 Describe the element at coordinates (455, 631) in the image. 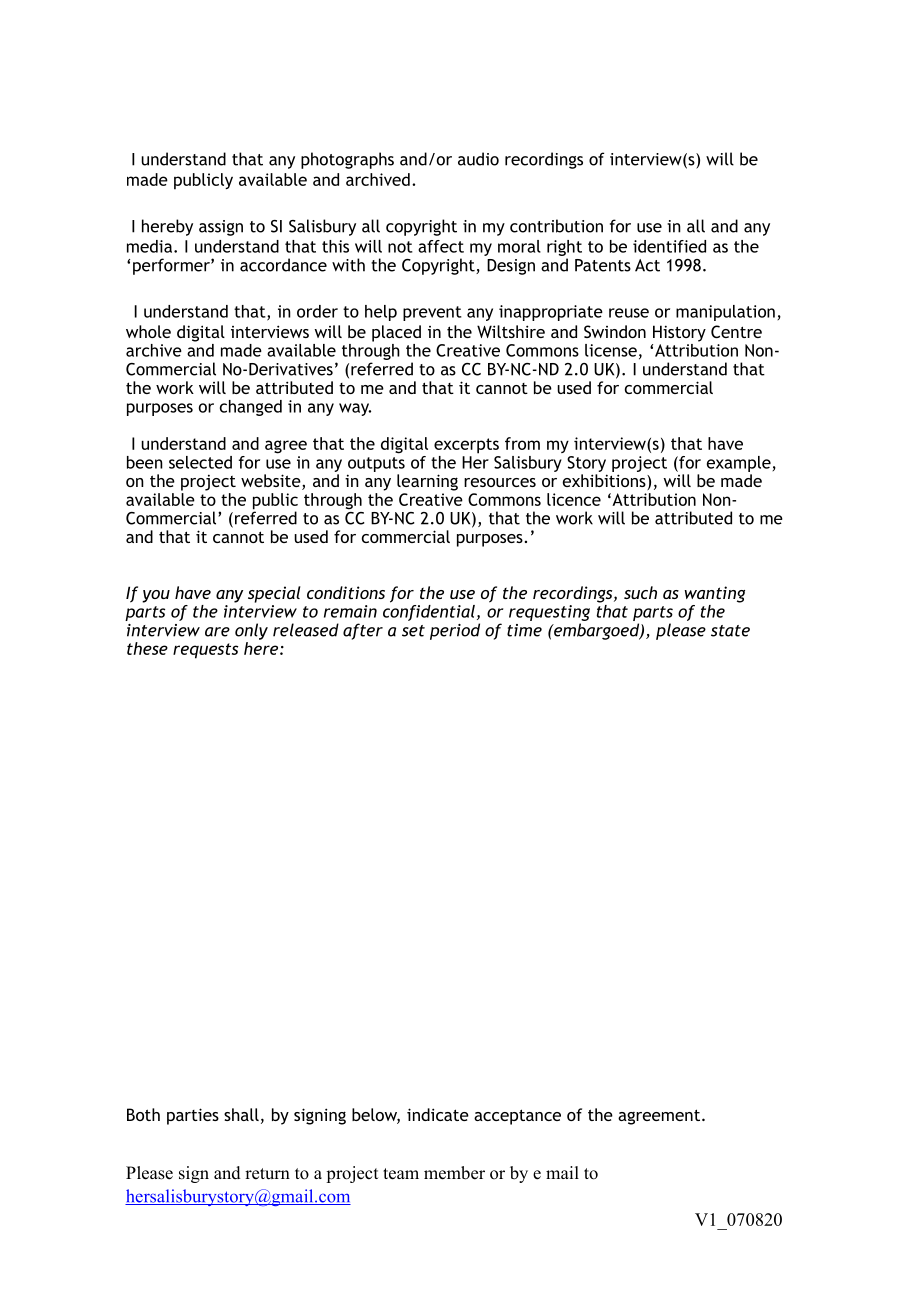

I see `period` at that location.
